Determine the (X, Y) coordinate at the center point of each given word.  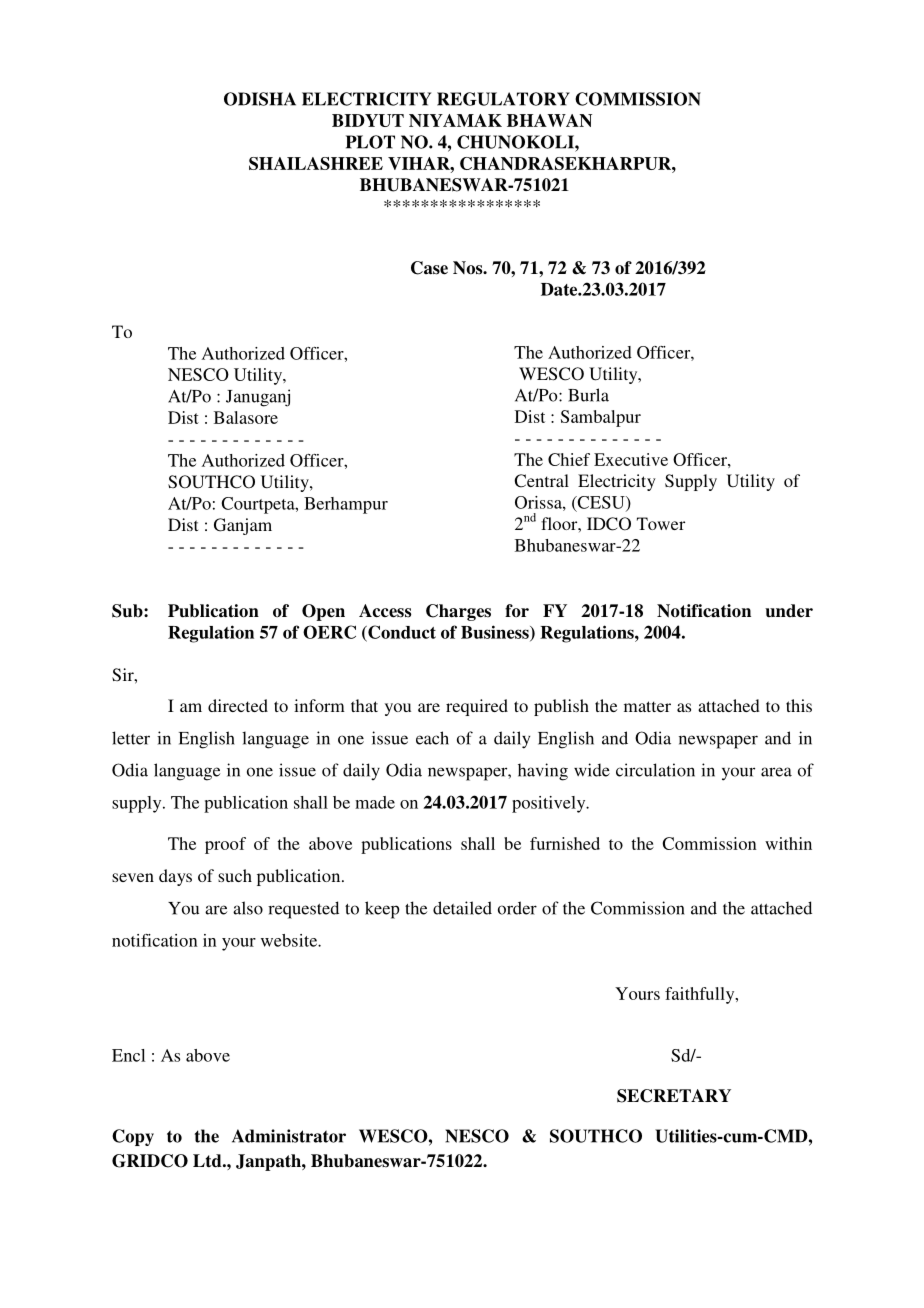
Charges (458, 612)
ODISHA (260, 99)
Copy (133, 1137)
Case (429, 268)
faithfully (701, 995)
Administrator (289, 1136)
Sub (128, 611)
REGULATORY (503, 99)
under (789, 611)
